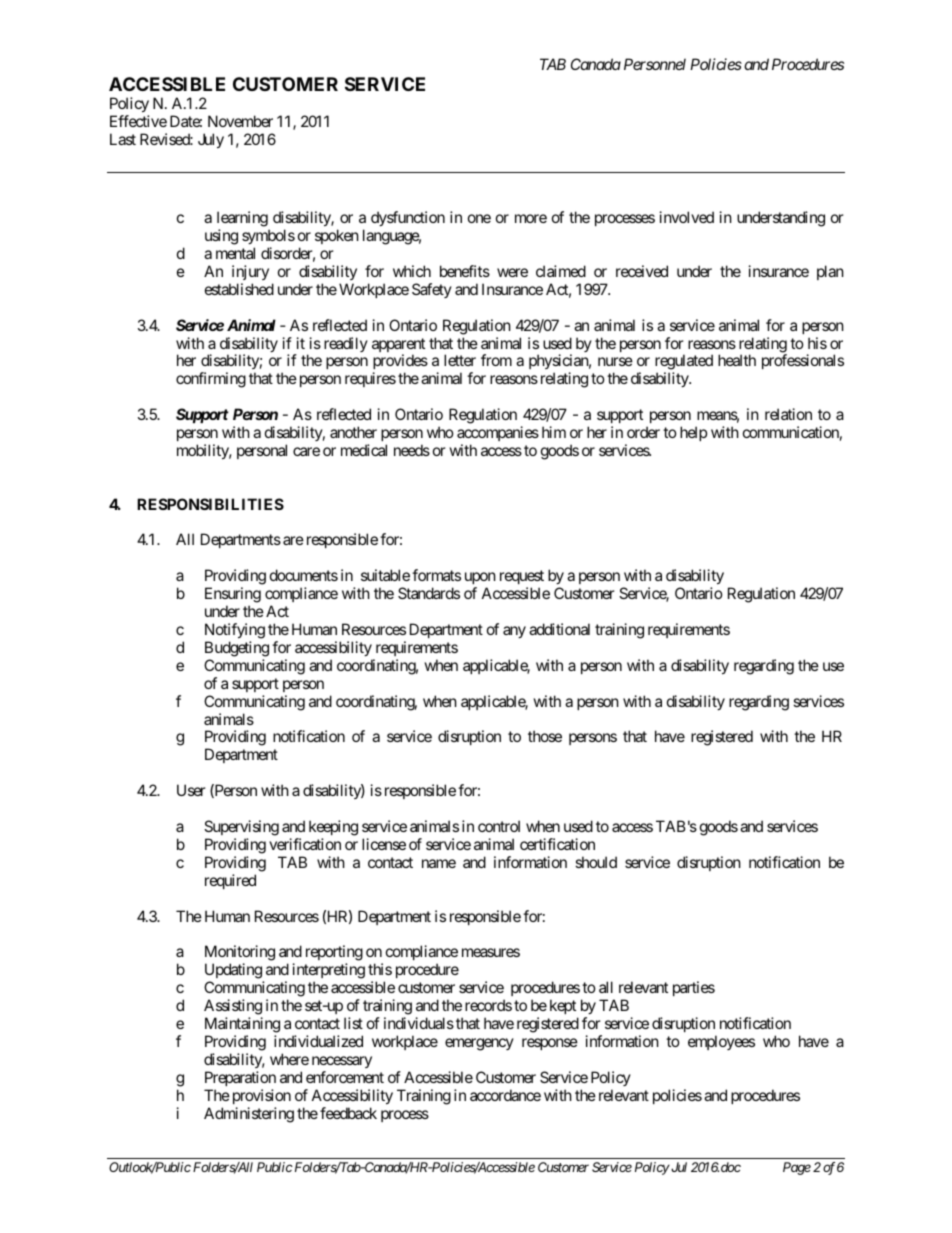 Image resolution: width=952 pixels, height=1233 pixels. What do you see at coordinates (408, 218) in the page?
I see `dysfunction` at bounding box center [408, 218].
